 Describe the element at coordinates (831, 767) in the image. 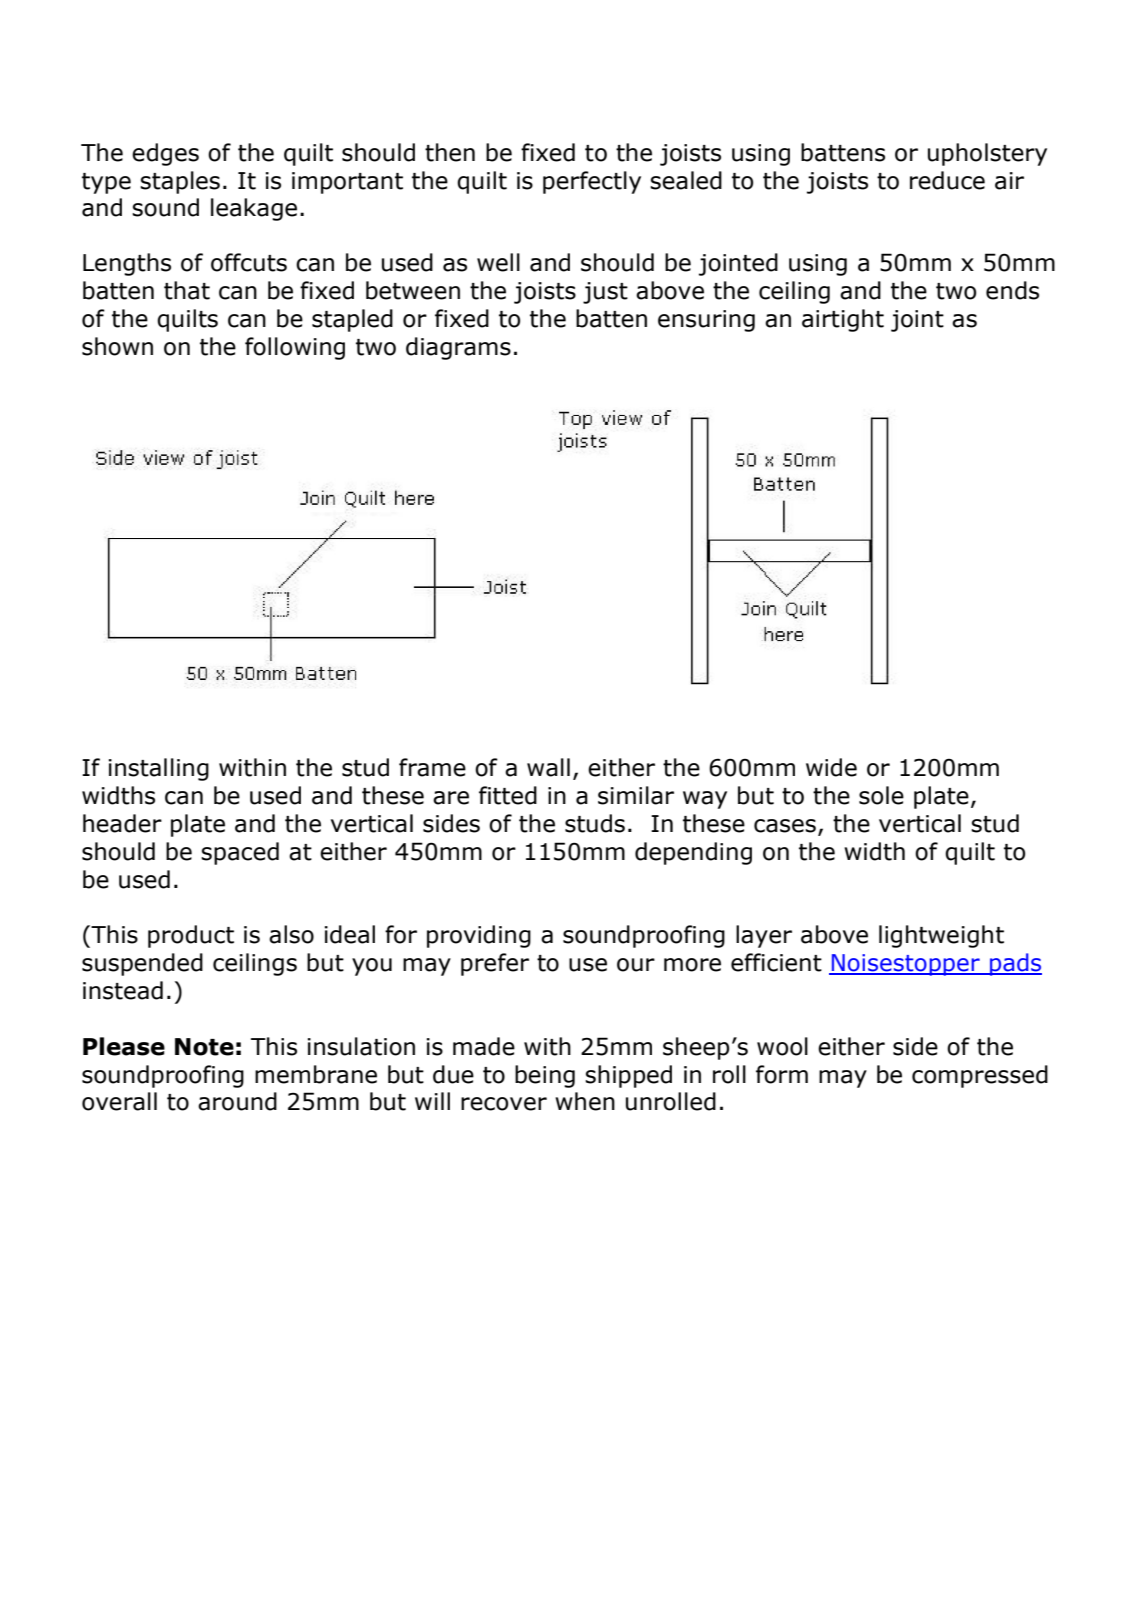

I see `wide` at that location.
